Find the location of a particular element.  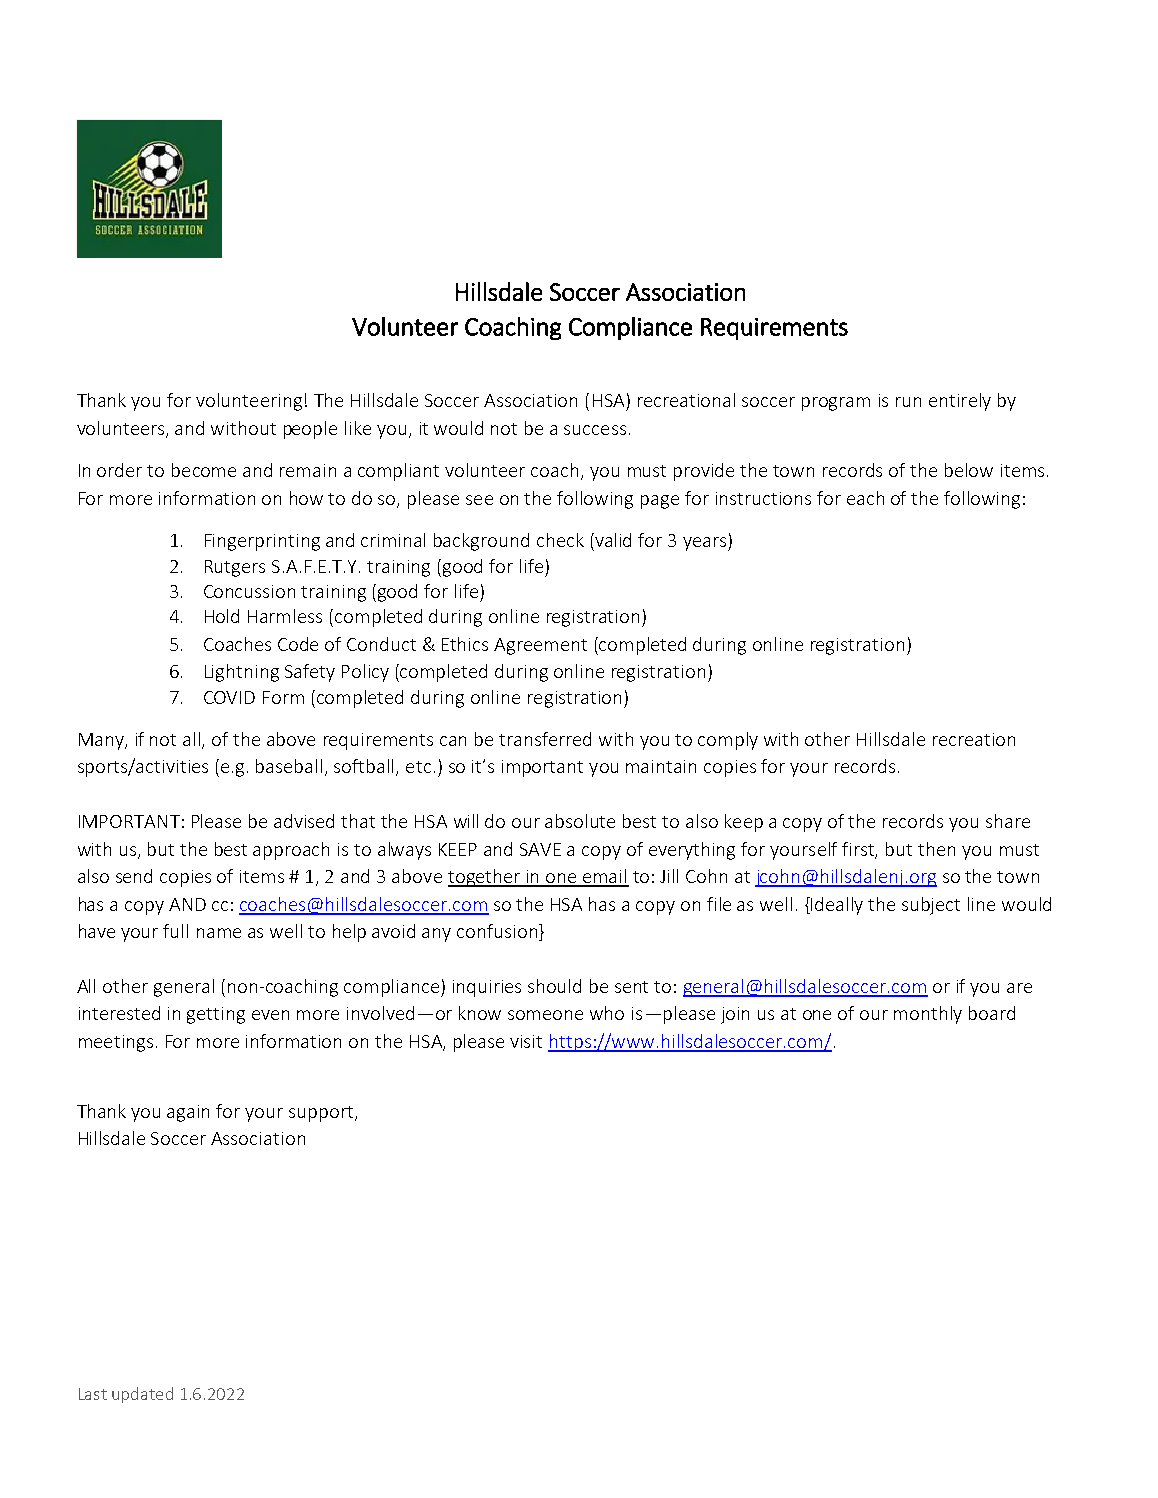

run is located at coordinates (908, 402).
